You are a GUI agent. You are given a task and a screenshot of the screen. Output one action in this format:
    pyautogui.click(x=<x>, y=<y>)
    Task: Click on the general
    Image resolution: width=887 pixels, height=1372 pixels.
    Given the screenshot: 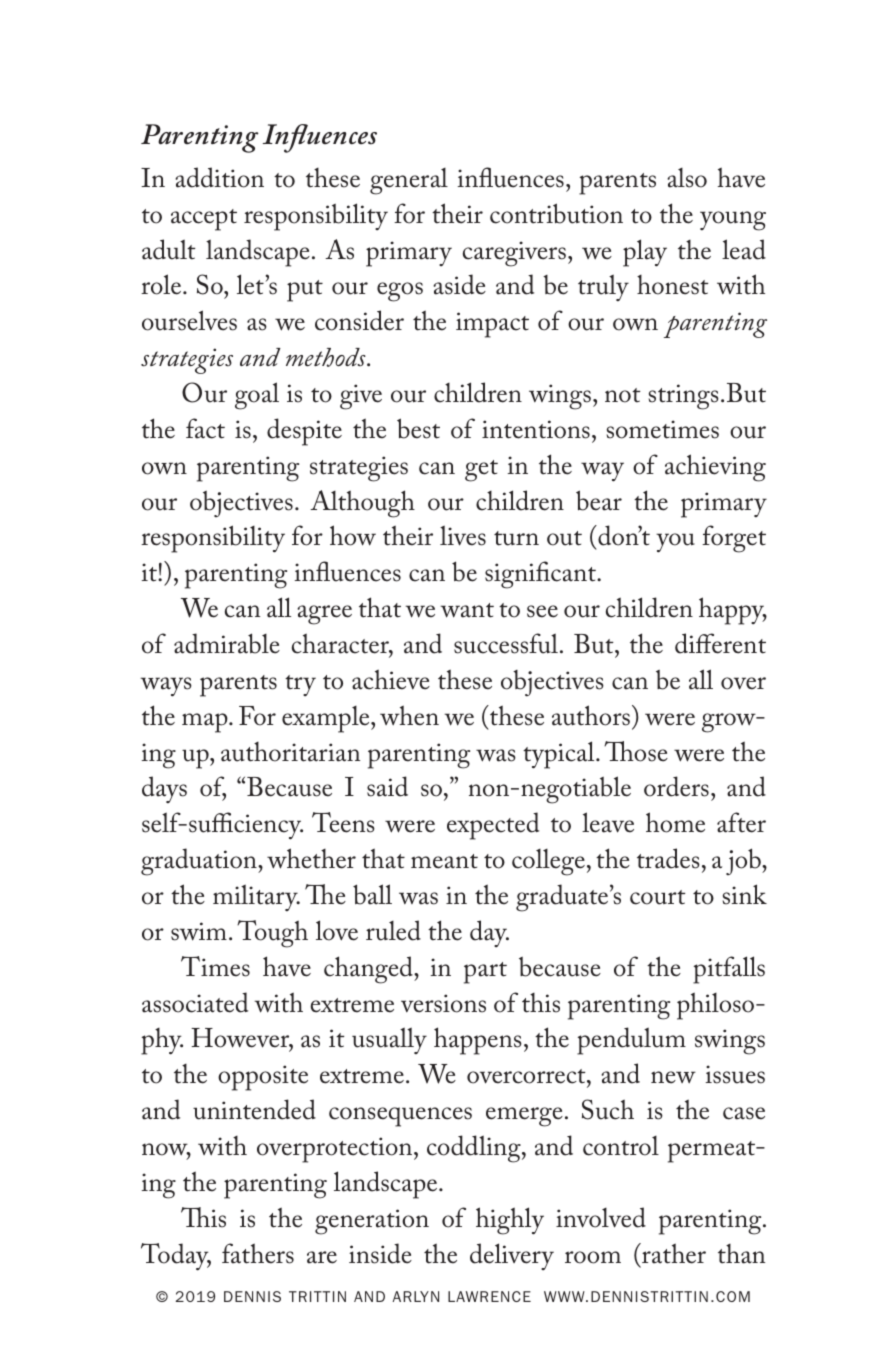 What is the action you would take?
    pyautogui.click(x=409, y=181)
